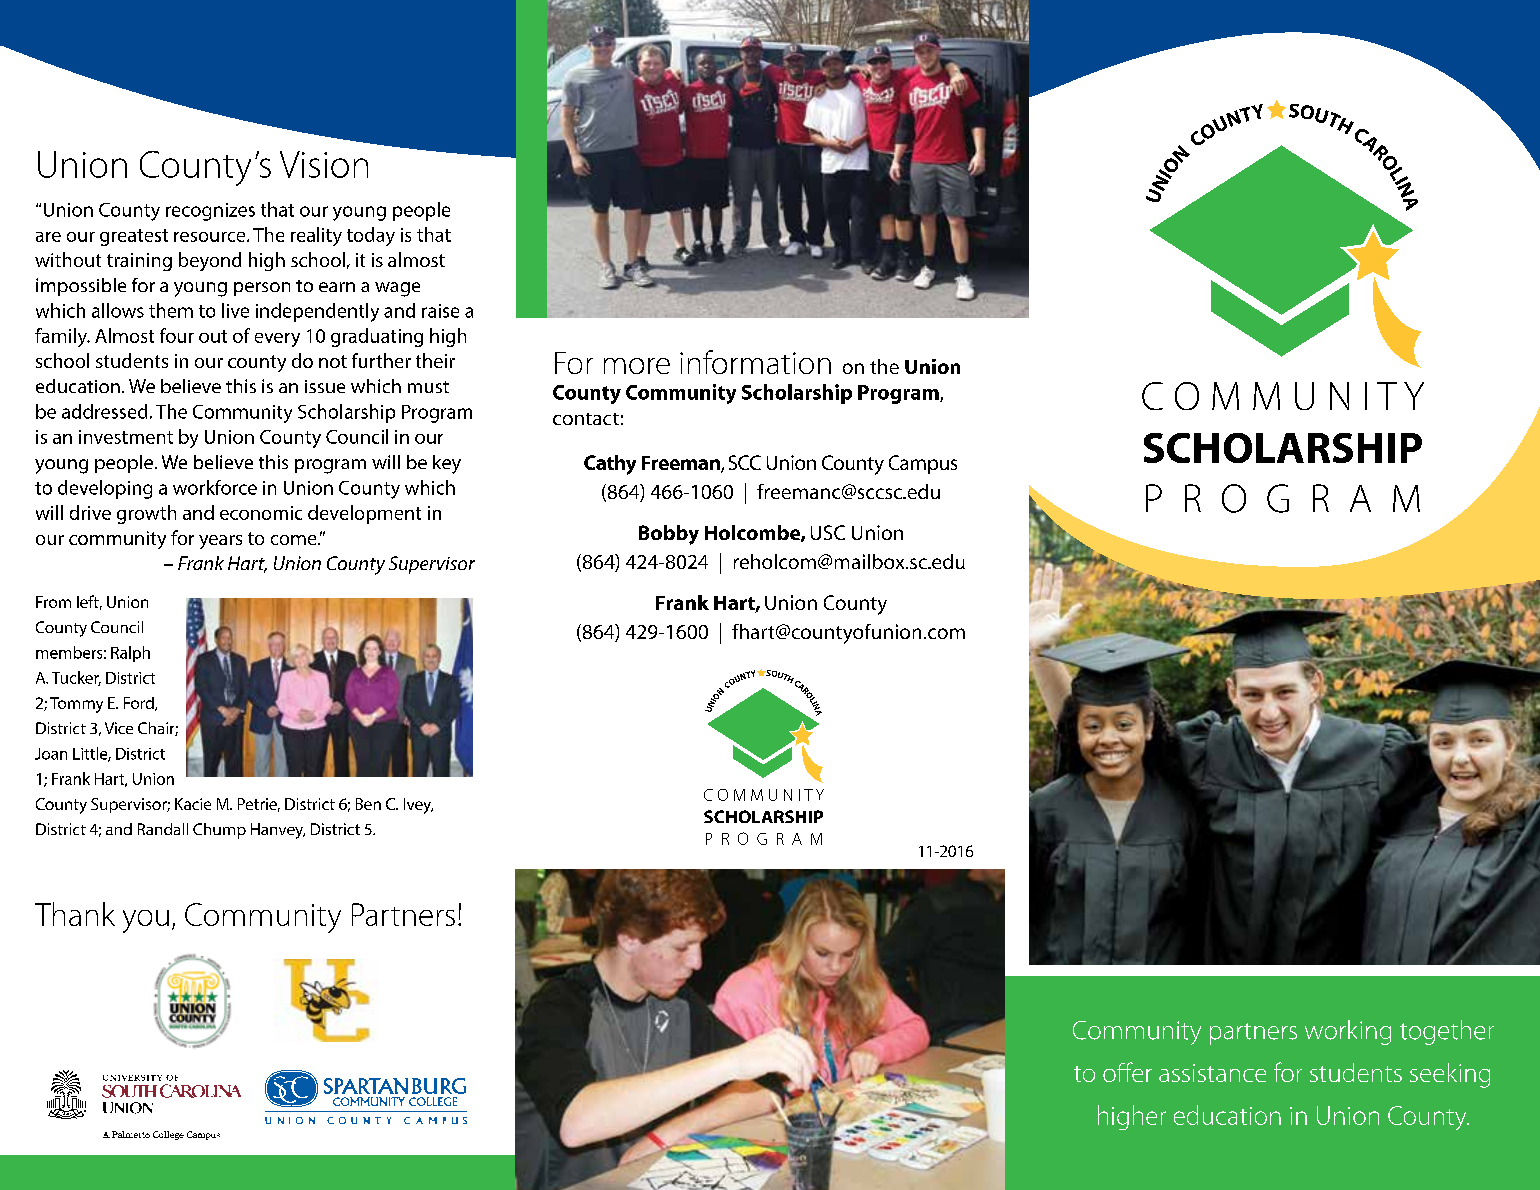 This screenshot has height=1190, width=1540. What do you see at coordinates (1127, 1072) in the screenshot?
I see `offer` at bounding box center [1127, 1072].
